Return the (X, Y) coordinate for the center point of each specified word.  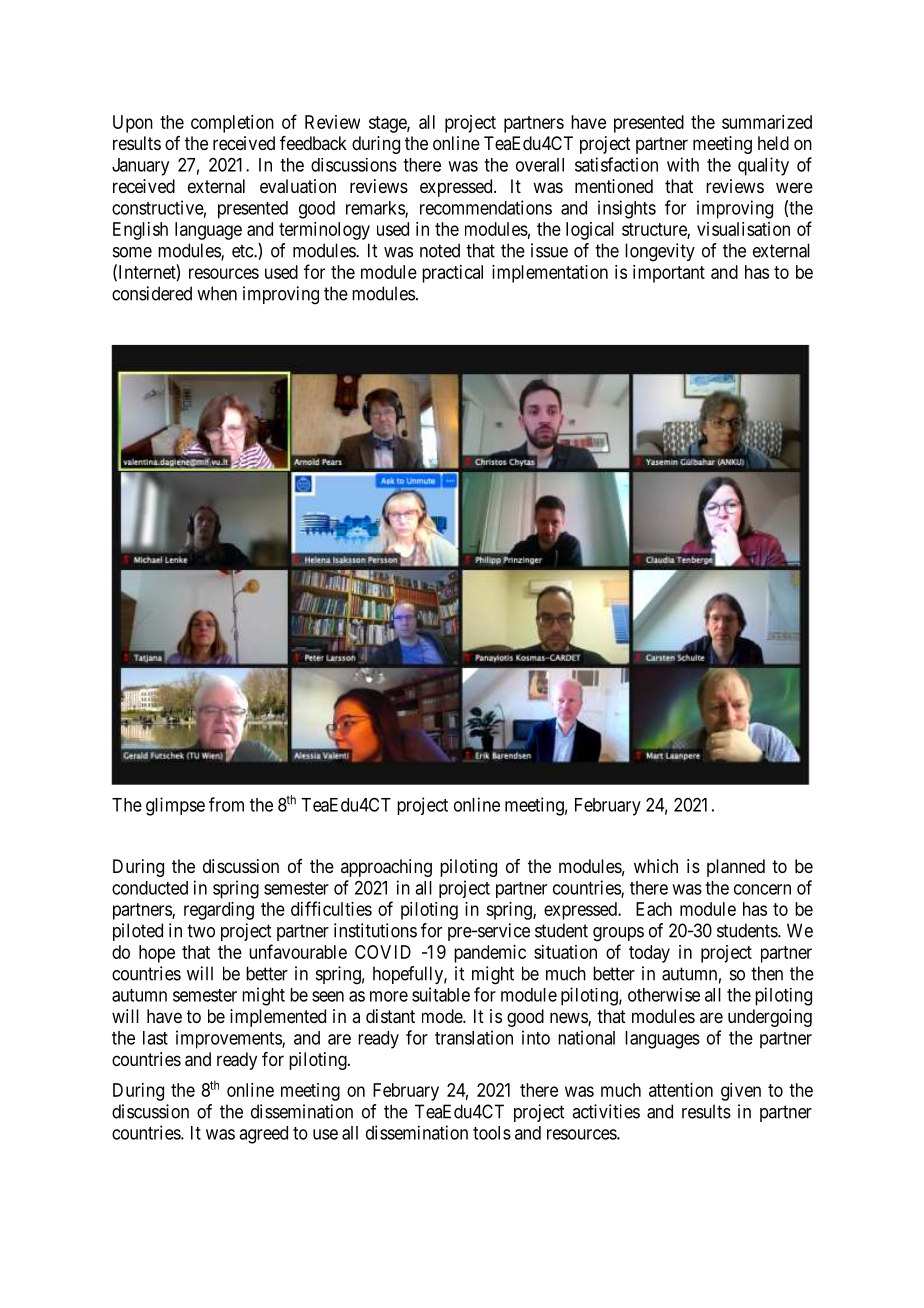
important (669, 274)
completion (232, 124)
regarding (219, 911)
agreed (263, 1135)
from (226, 804)
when (217, 293)
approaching (386, 868)
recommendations (486, 207)
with (683, 164)
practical (452, 274)
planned (736, 868)
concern (762, 889)
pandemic (490, 954)
